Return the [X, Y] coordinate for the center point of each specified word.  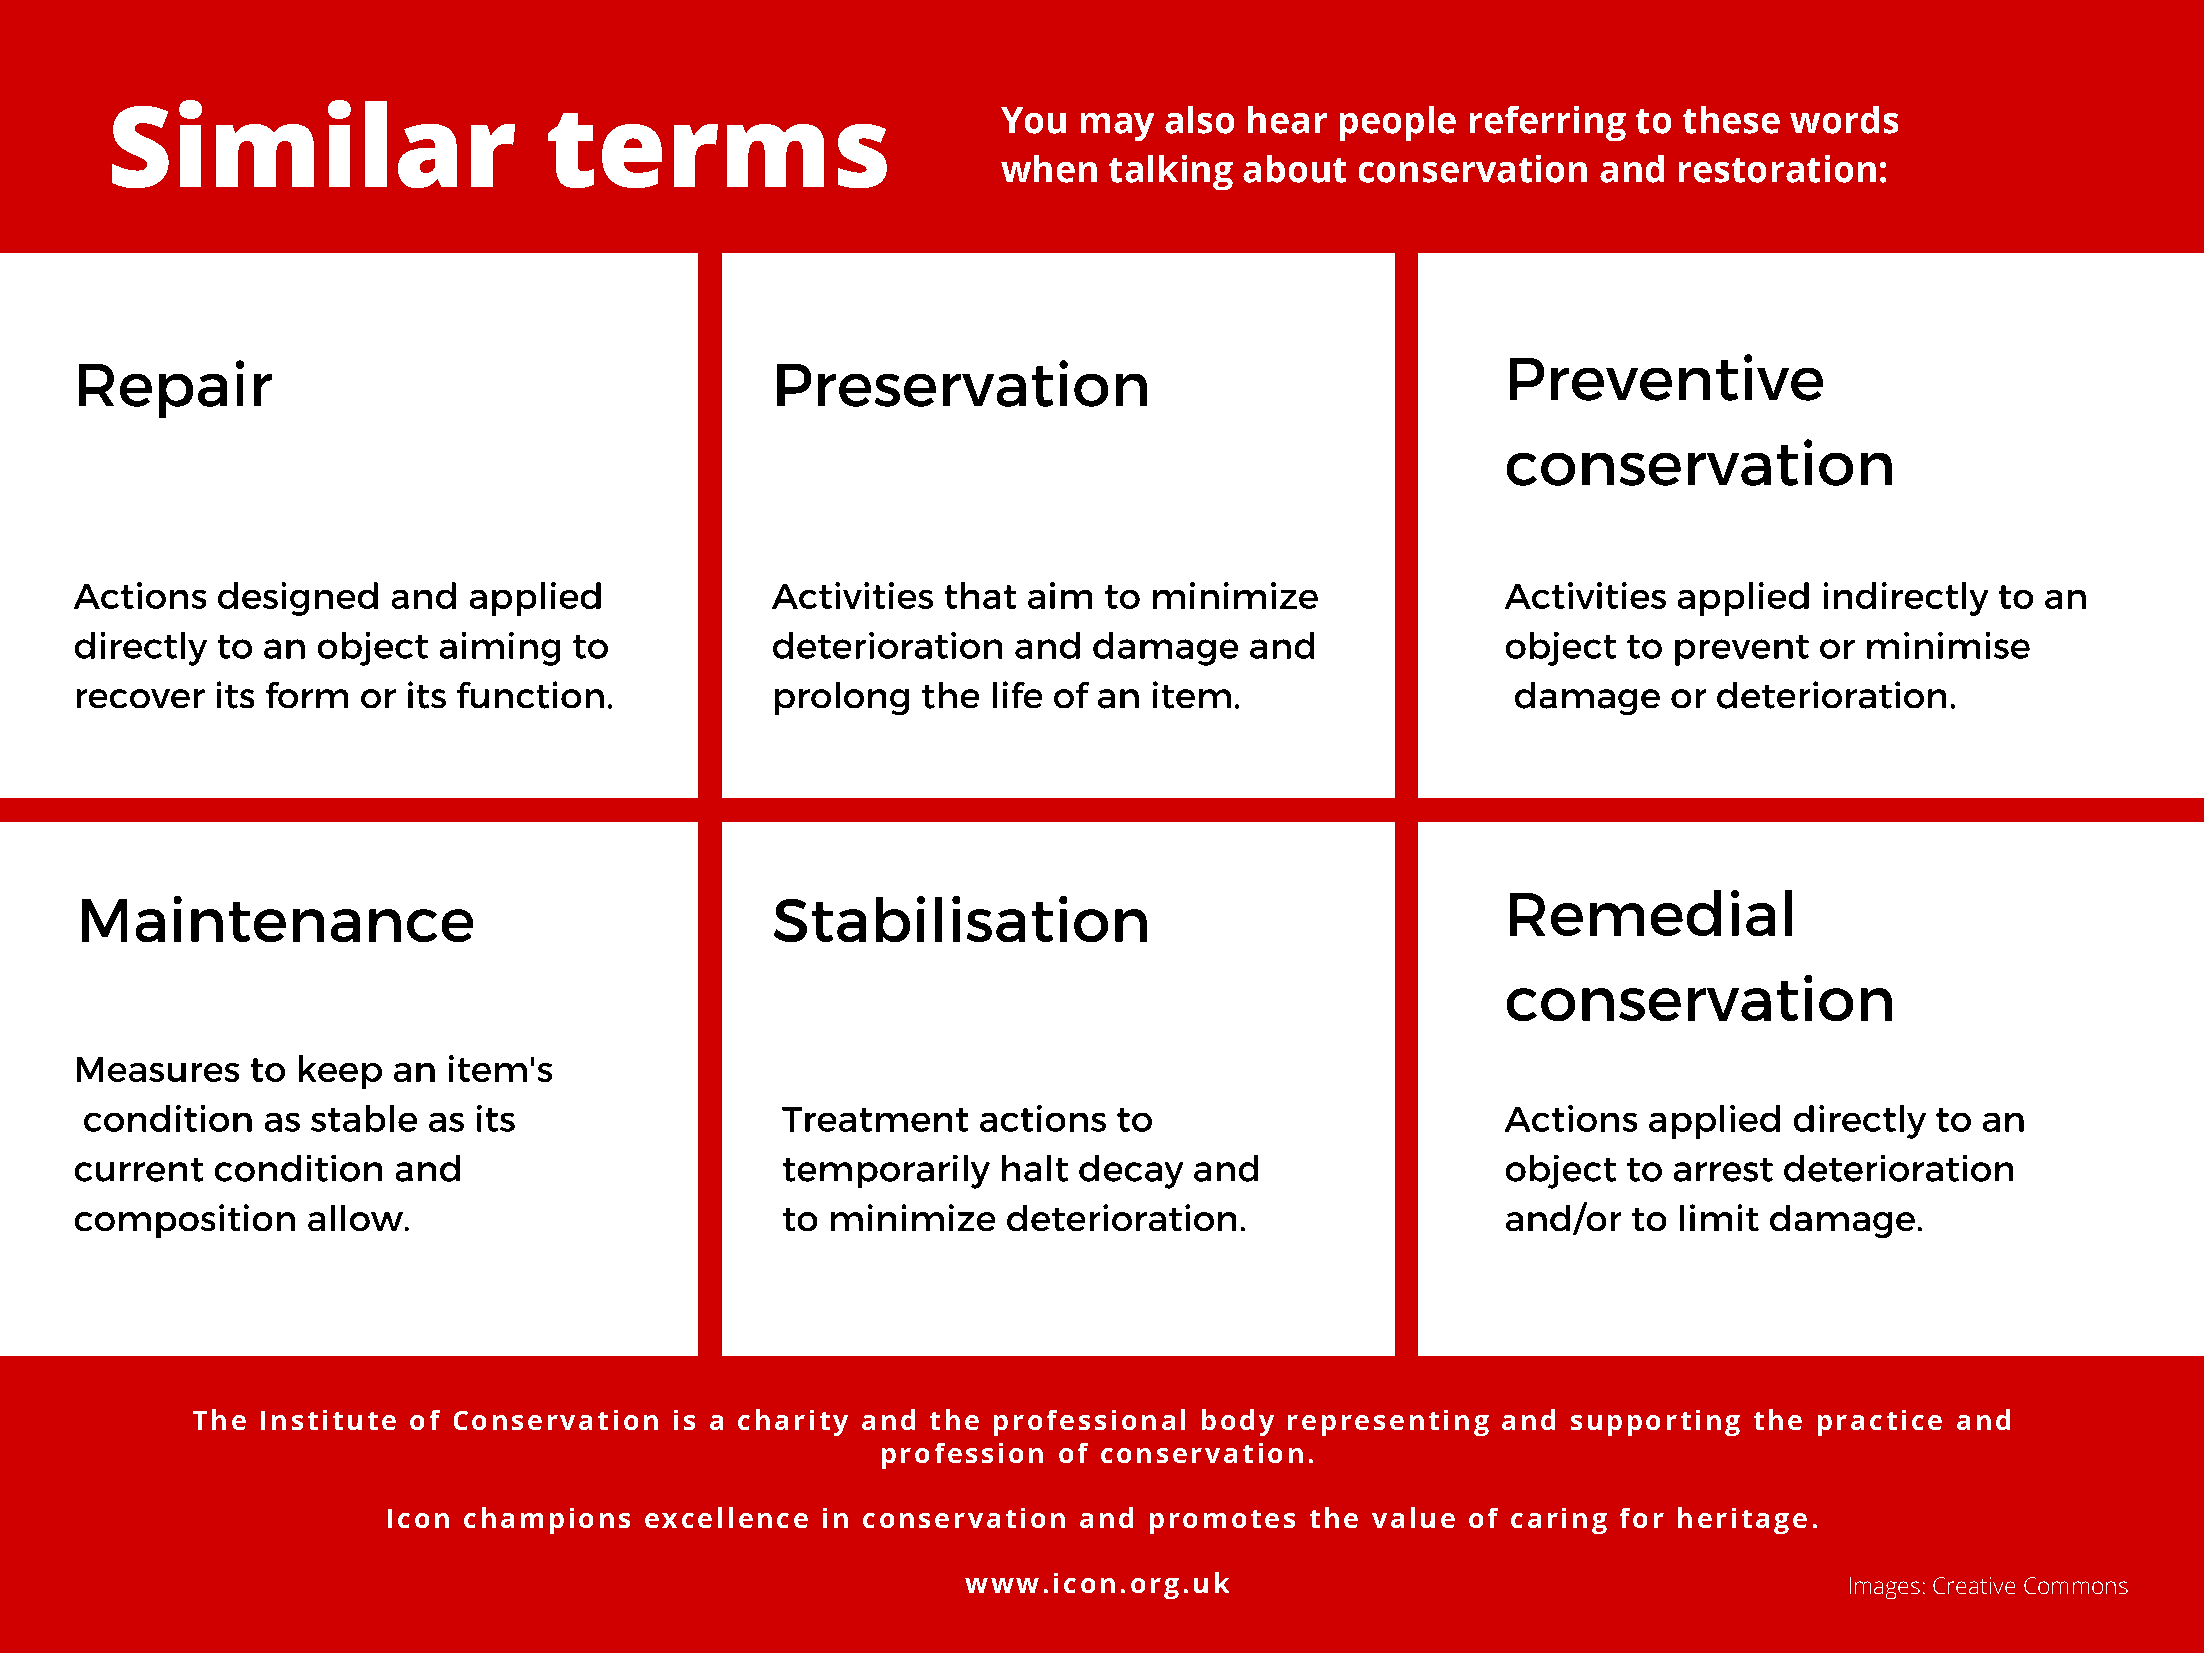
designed [298, 599]
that [980, 595]
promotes [1222, 1522]
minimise [1948, 645]
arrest [1723, 1170]
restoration [1777, 169]
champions [547, 1520]
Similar [313, 144]
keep [340, 1072]
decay [1131, 1172]
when [1049, 169]
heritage [1742, 1520]
